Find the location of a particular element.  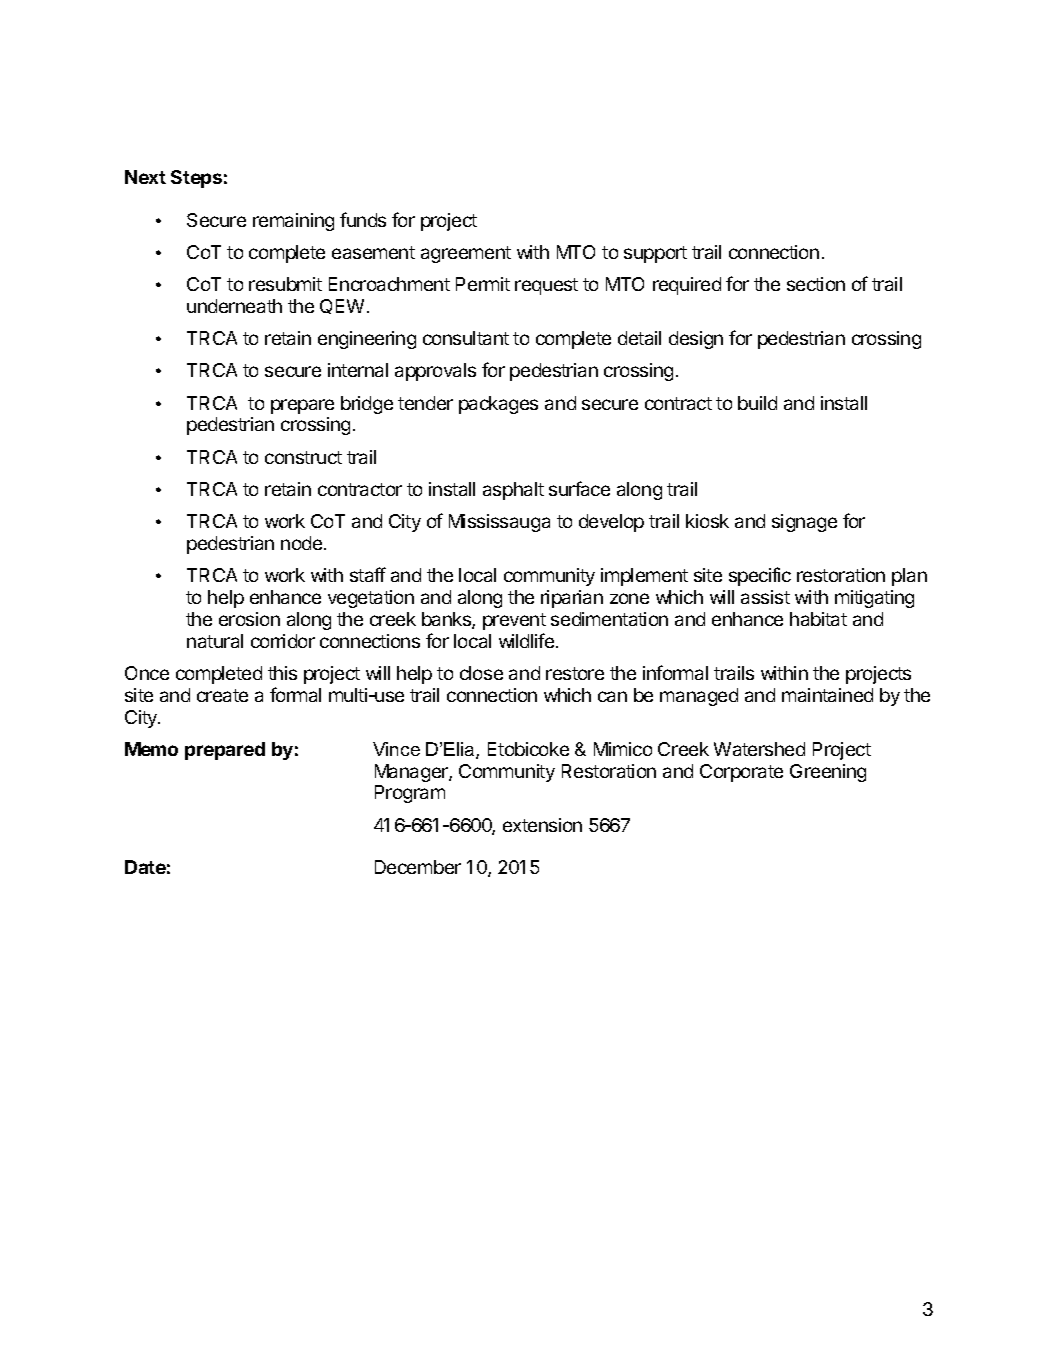

December is located at coordinates (418, 867).
